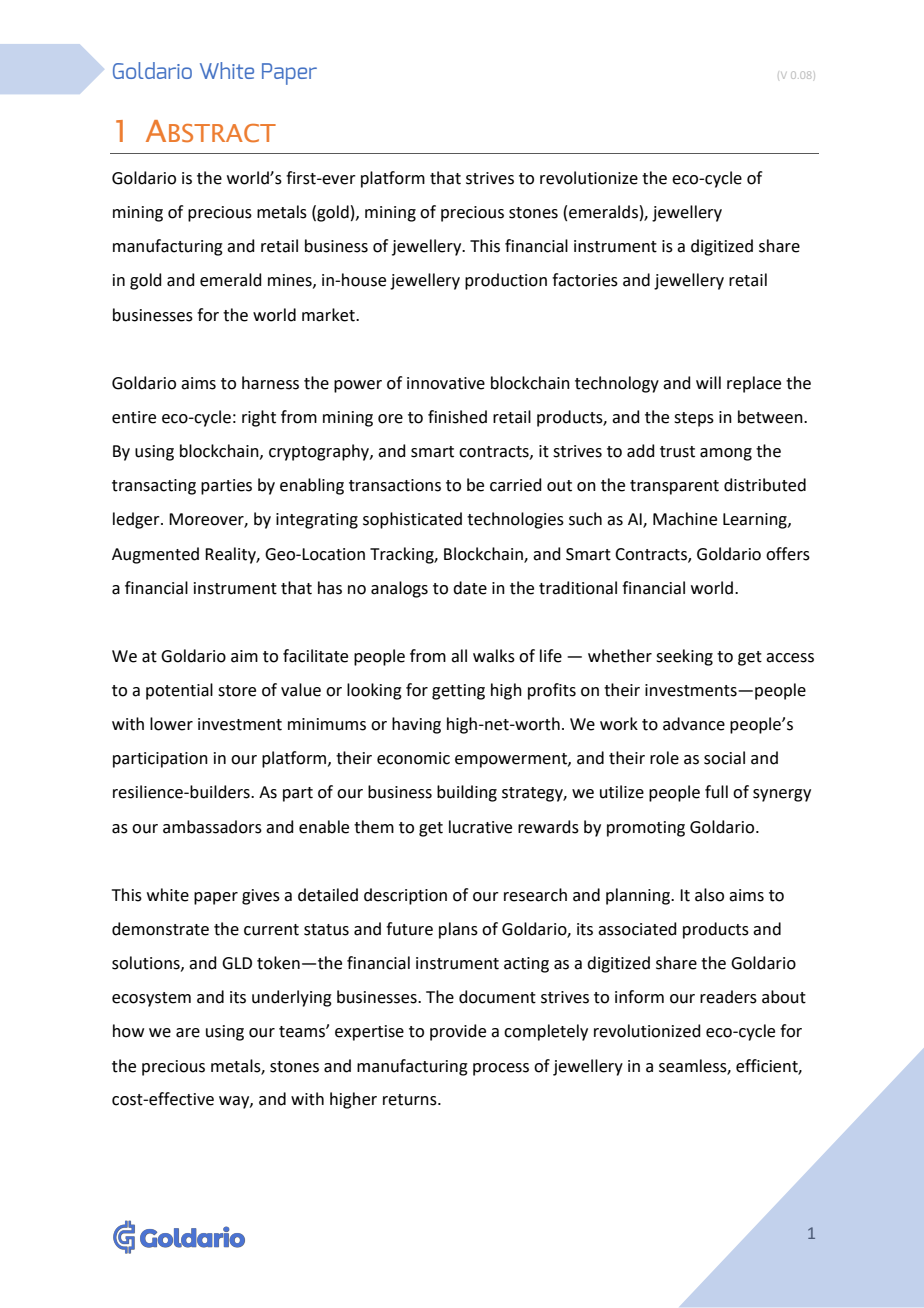  I want to click on market, so click(329, 315).
